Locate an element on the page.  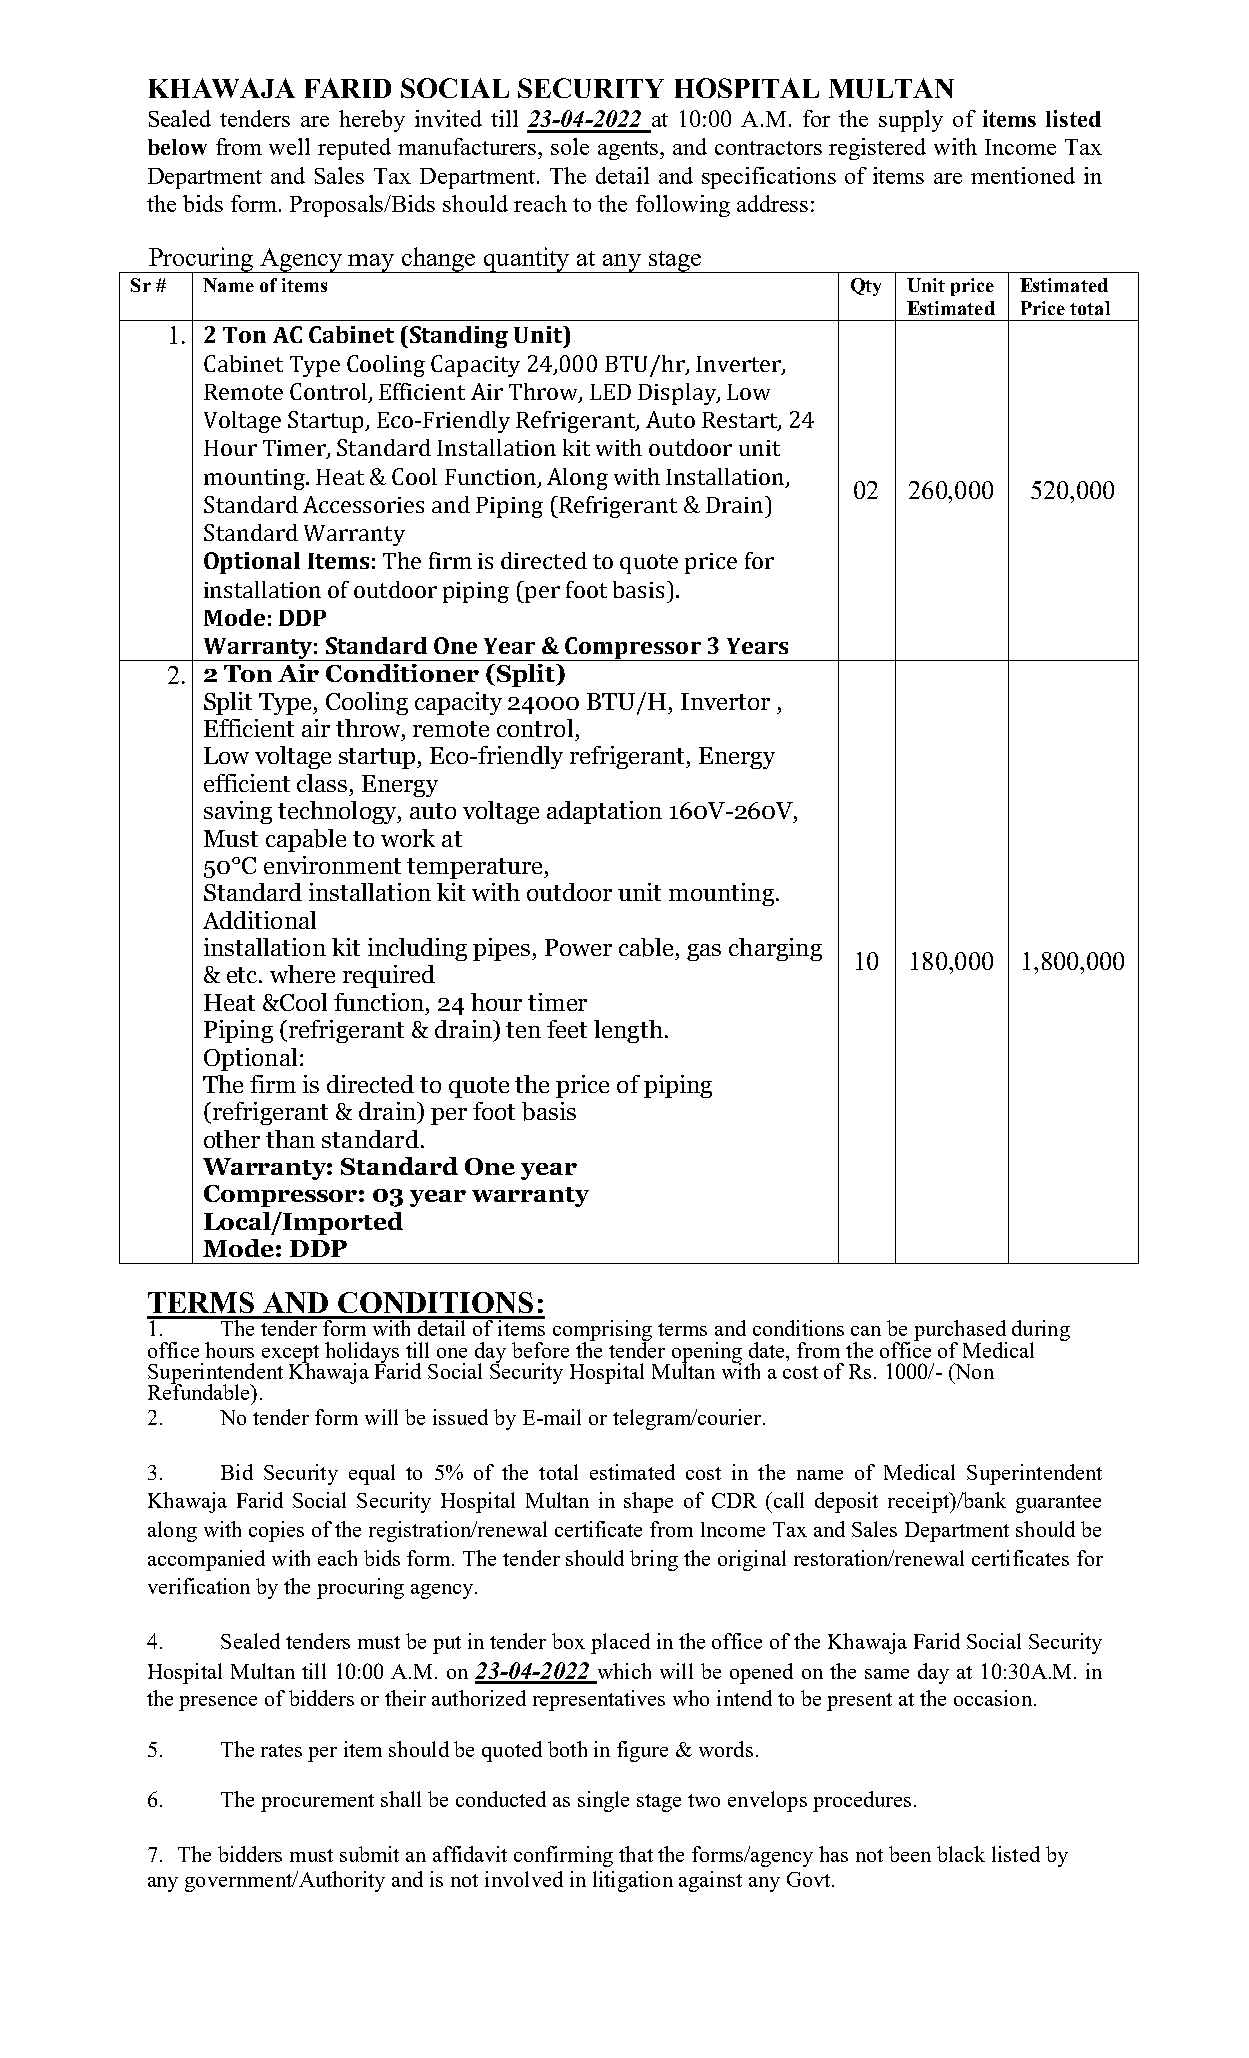
sole is located at coordinates (570, 146).
